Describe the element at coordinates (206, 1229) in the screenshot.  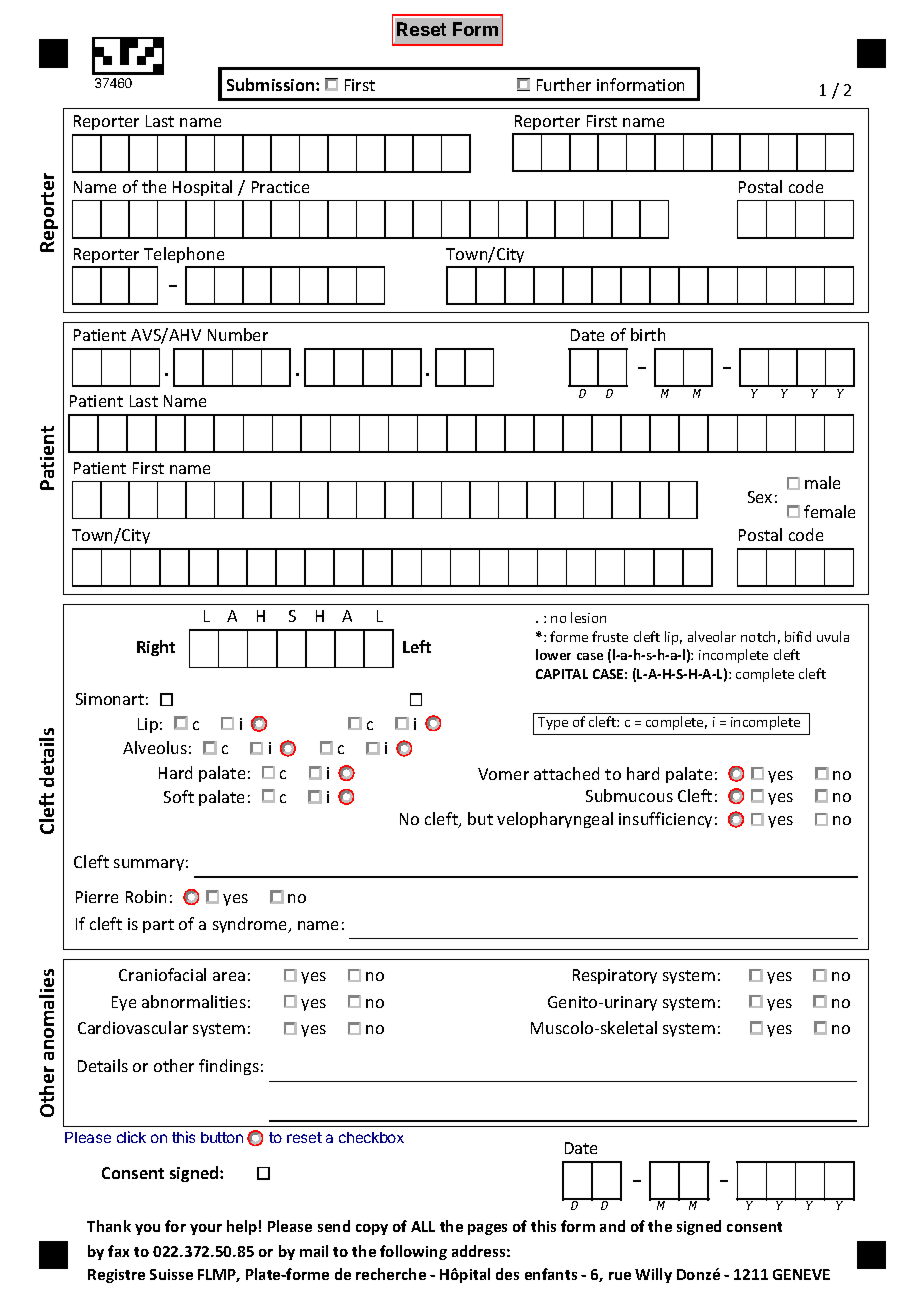
I see `your` at that location.
